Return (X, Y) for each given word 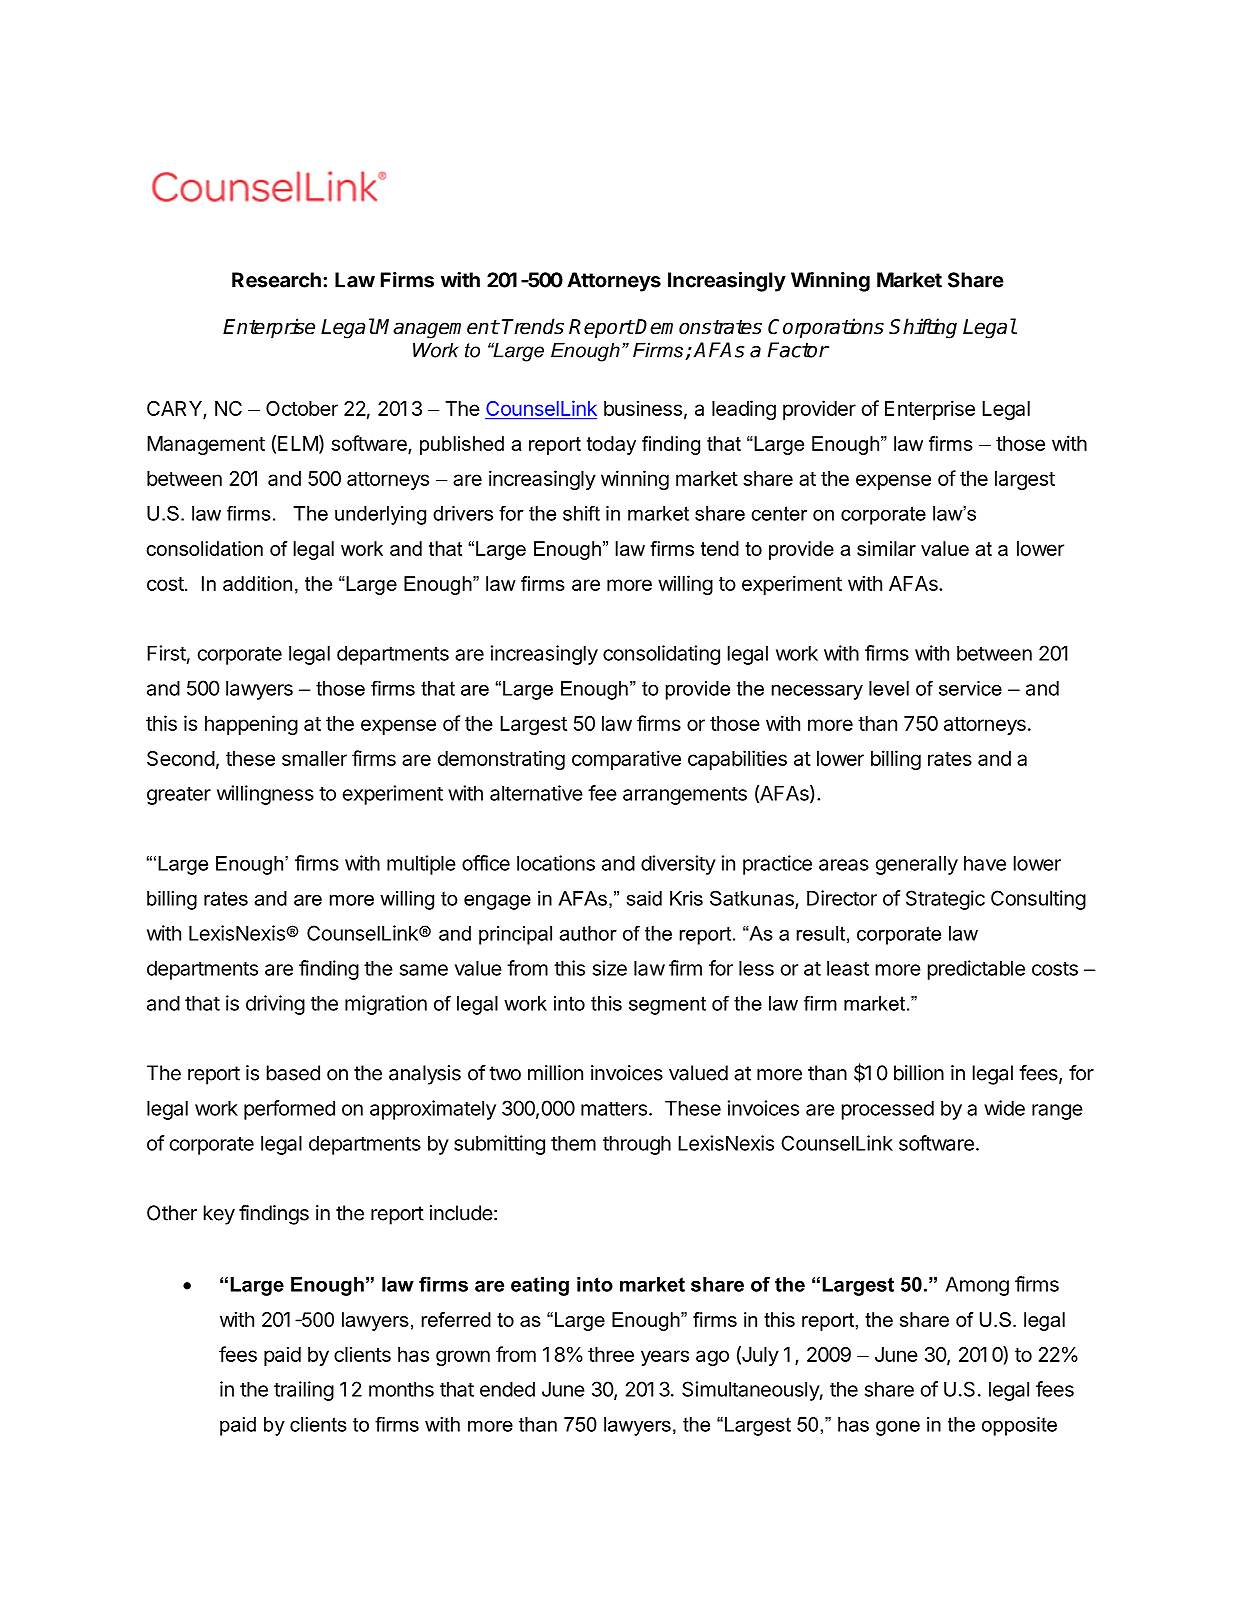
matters (614, 1109)
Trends (533, 326)
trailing (304, 1391)
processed (888, 1110)
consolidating (661, 655)
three (611, 1354)
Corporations (826, 328)
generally (917, 865)
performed (289, 1110)
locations (556, 863)
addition (257, 583)
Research (276, 280)
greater (179, 796)
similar (886, 548)
